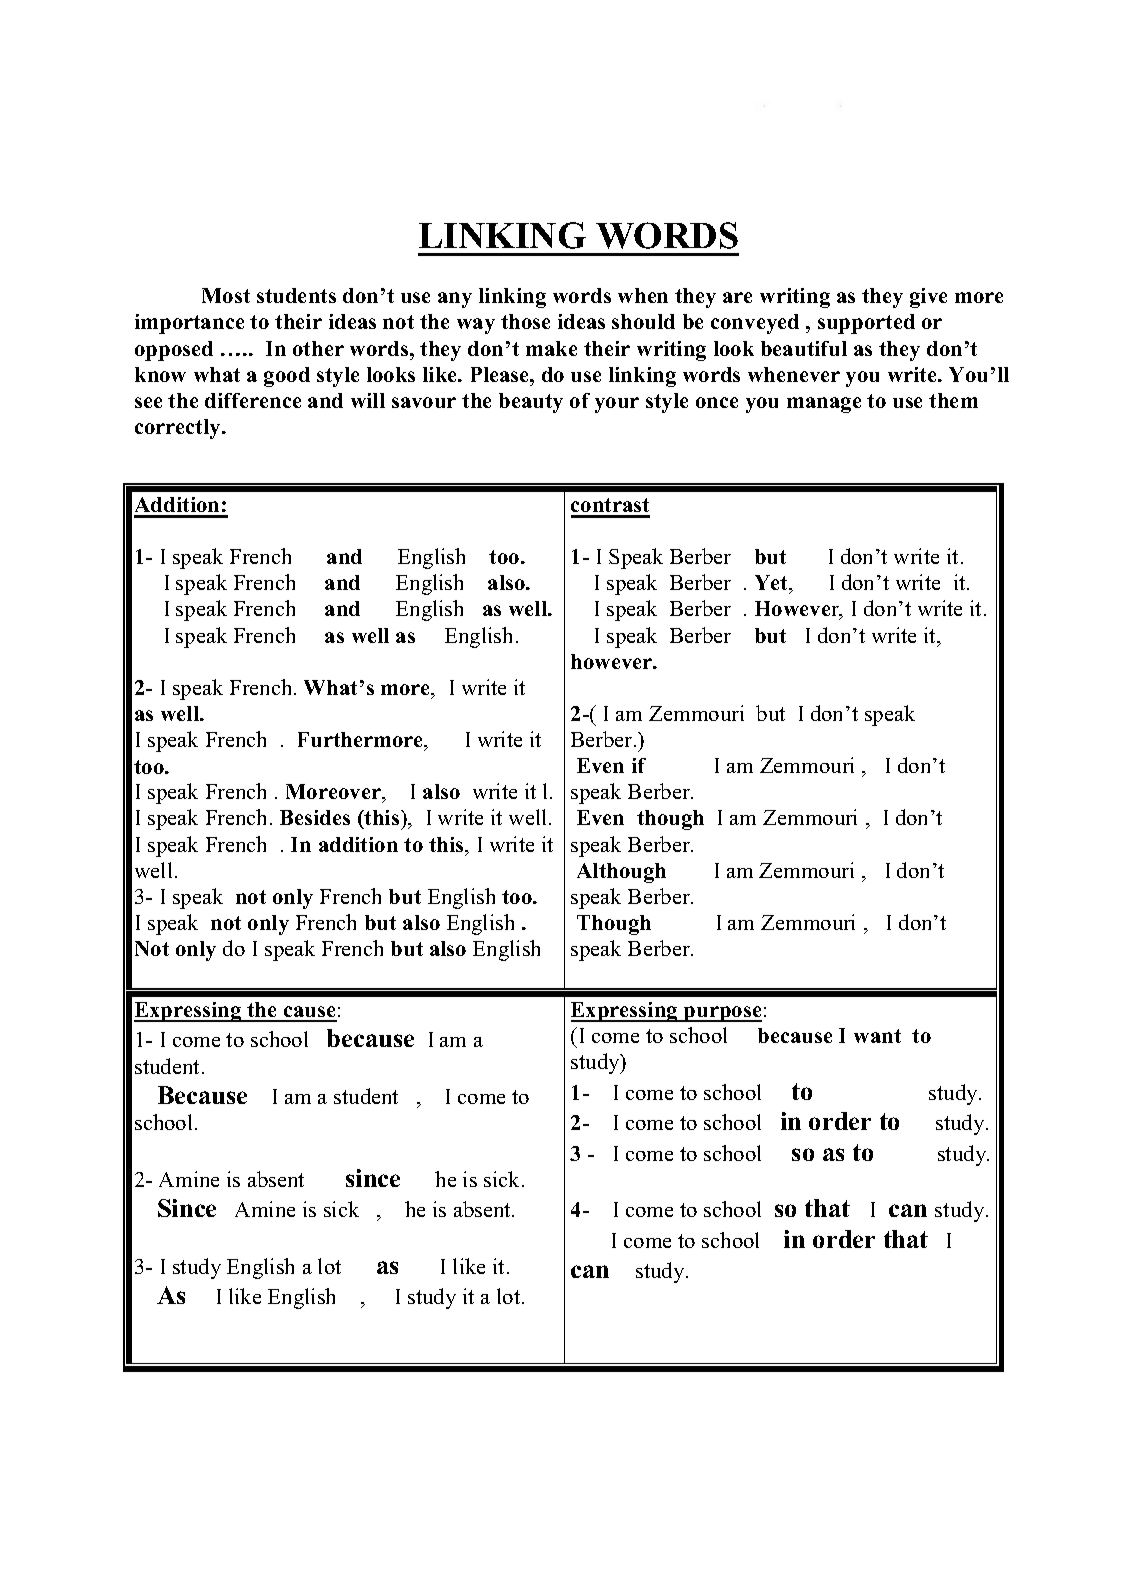 The image size is (1128, 1595). What do you see at coordinates (953, 400) in the screenshot?
I see `them` at bounding box center [953, 400].
